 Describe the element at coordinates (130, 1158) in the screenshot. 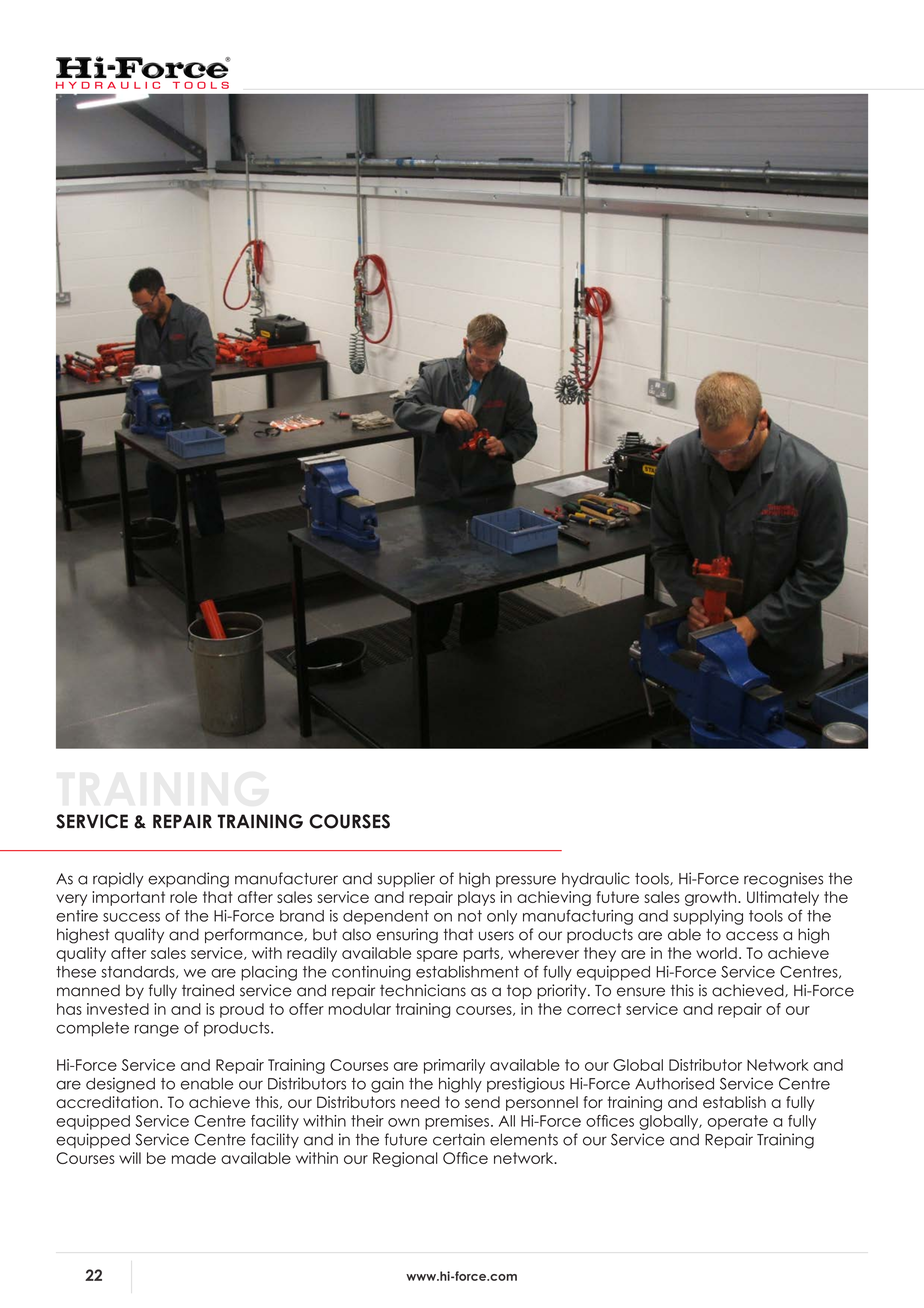

I see `will` at that location.
